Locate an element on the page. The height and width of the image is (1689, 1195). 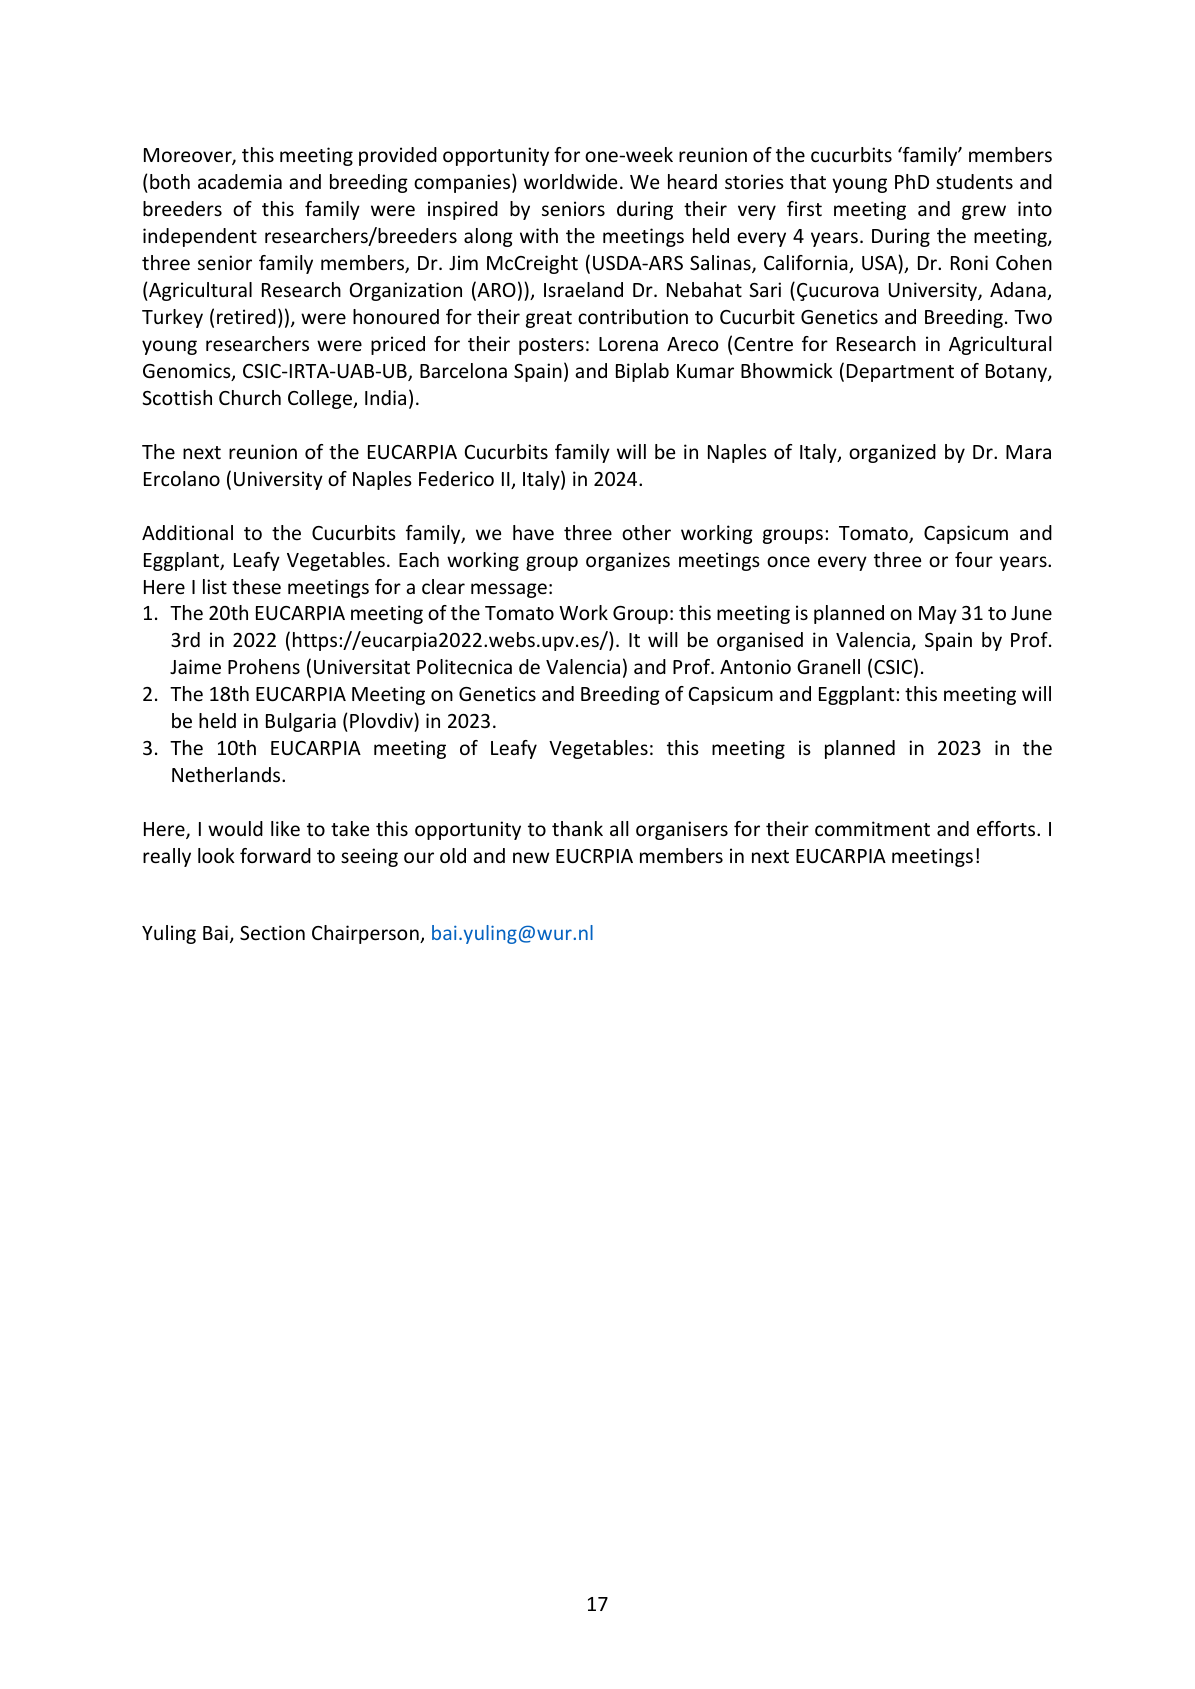
Section is located at coordinates (272, 932).
